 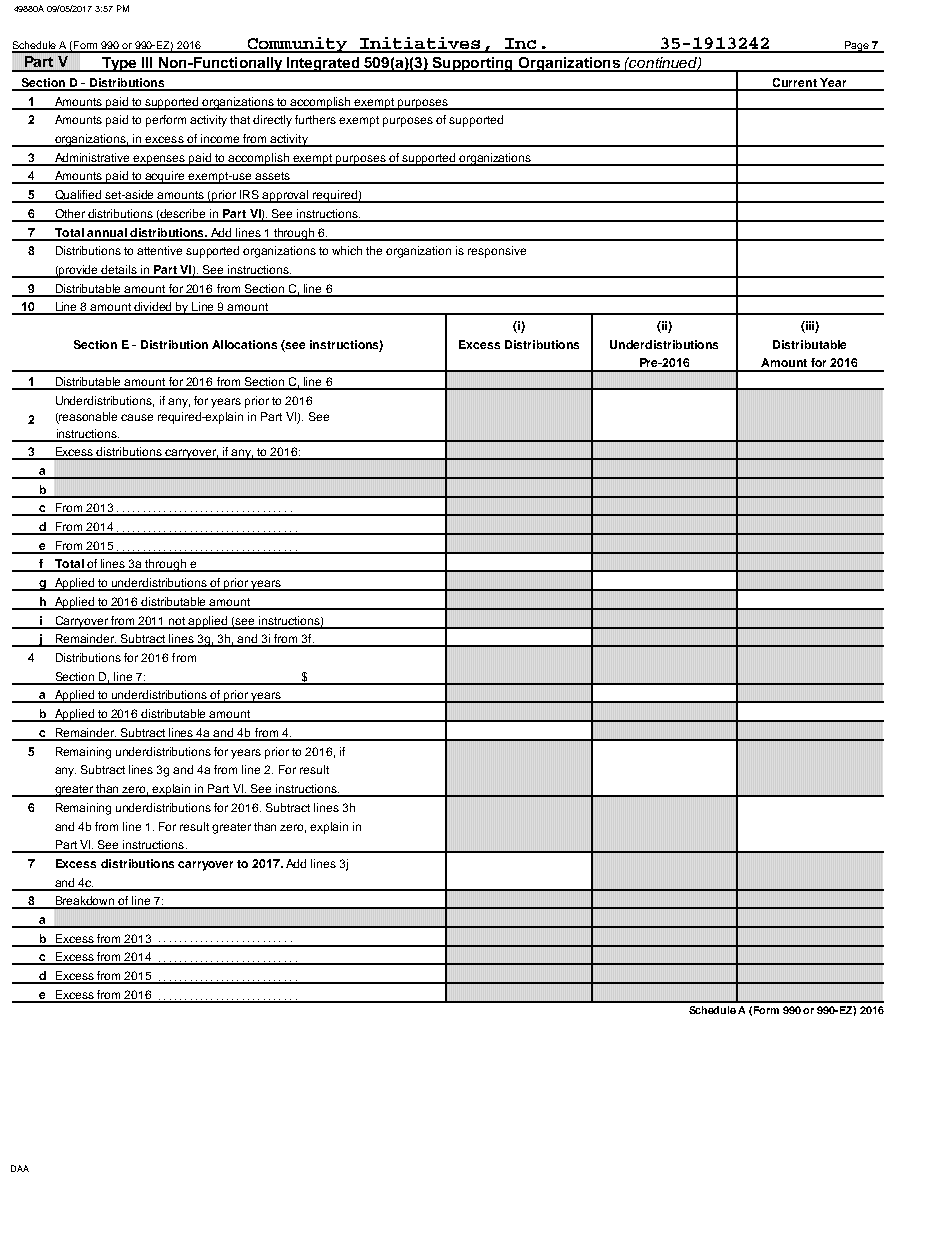 What do you see at coordinates (244, 344) in the page?
I see `Allocations` at bounding box center [244, 344].
